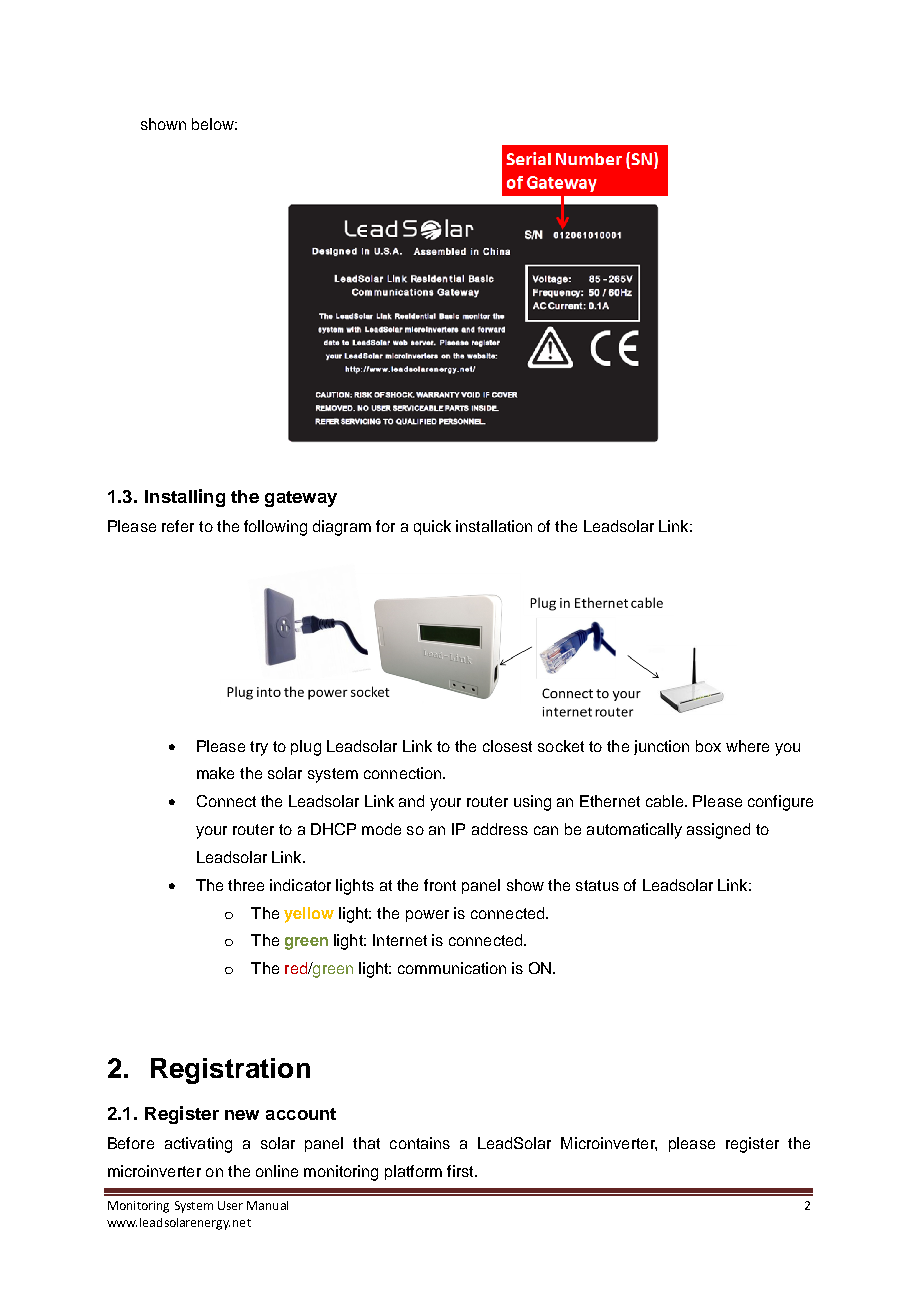  What do you see at coordinates (494, 526) in the document?
I see `installation` at bounding box center [494, 526].
